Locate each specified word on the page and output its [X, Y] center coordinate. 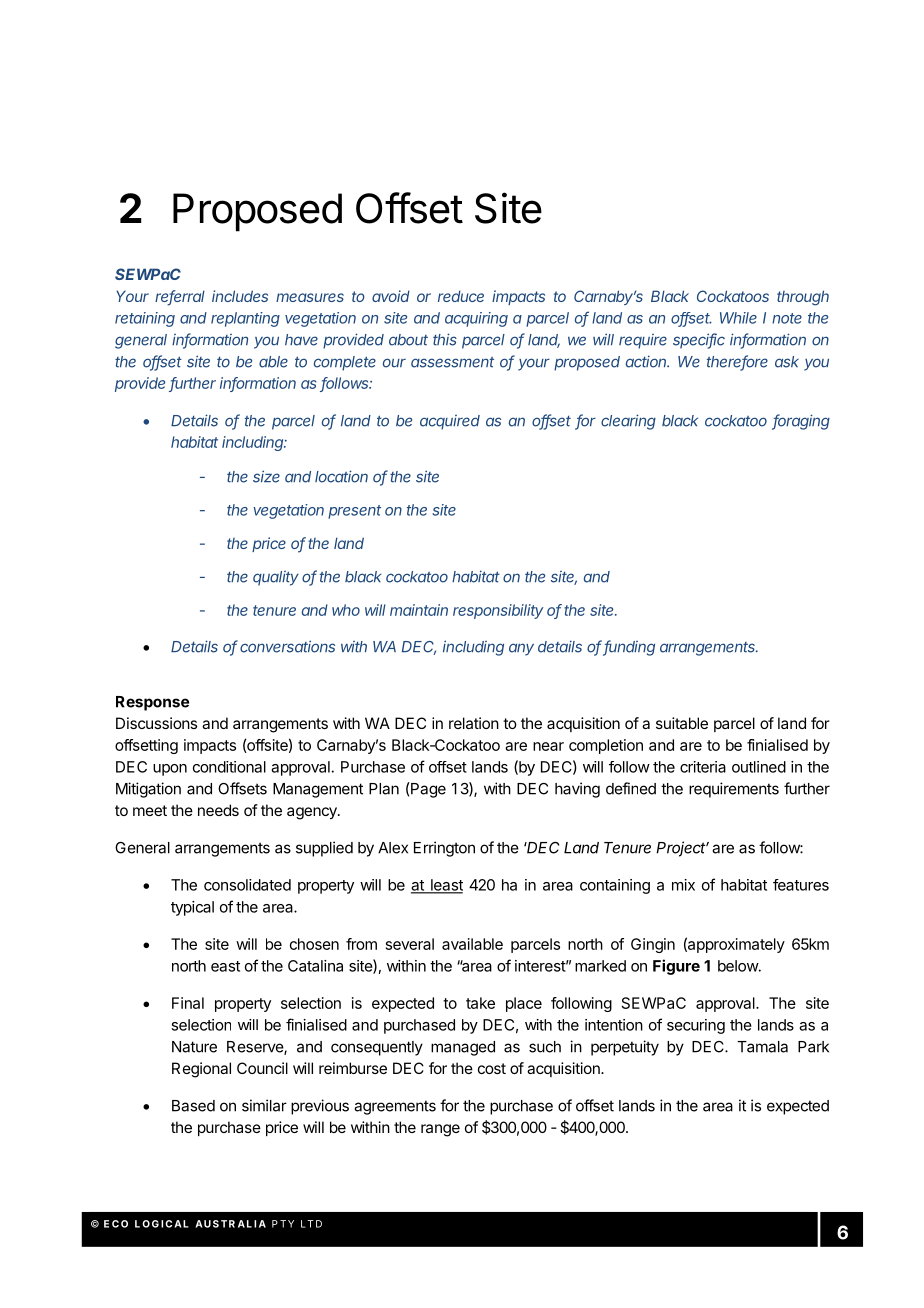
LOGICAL [162, 1224]
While [738, 318]
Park [813, 1047]
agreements [395, 1107]
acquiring [476, 319]
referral [180, 297]
